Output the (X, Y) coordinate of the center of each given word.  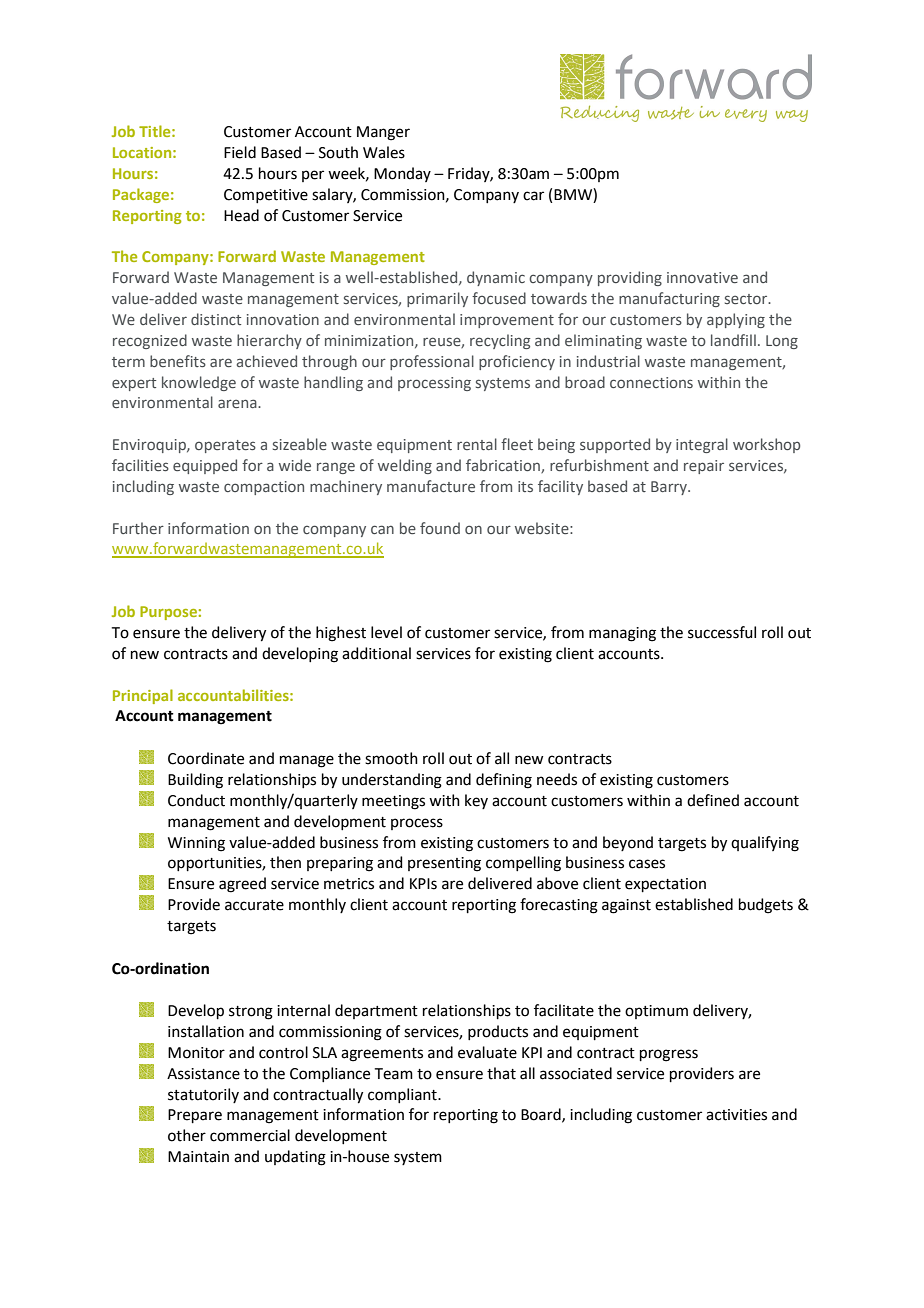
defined (713, 800)
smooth (391, 758)
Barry (670, 488)
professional (432, 362)
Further (138, 528)
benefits (178, 361)
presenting (444, 864)
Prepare (195, 1116)
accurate (254, 905)
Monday (402, 174)
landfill (733, 340)
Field (240, 152)
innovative (702, 277)
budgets (766, 906)
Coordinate (206, 758)
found (440, 528)
